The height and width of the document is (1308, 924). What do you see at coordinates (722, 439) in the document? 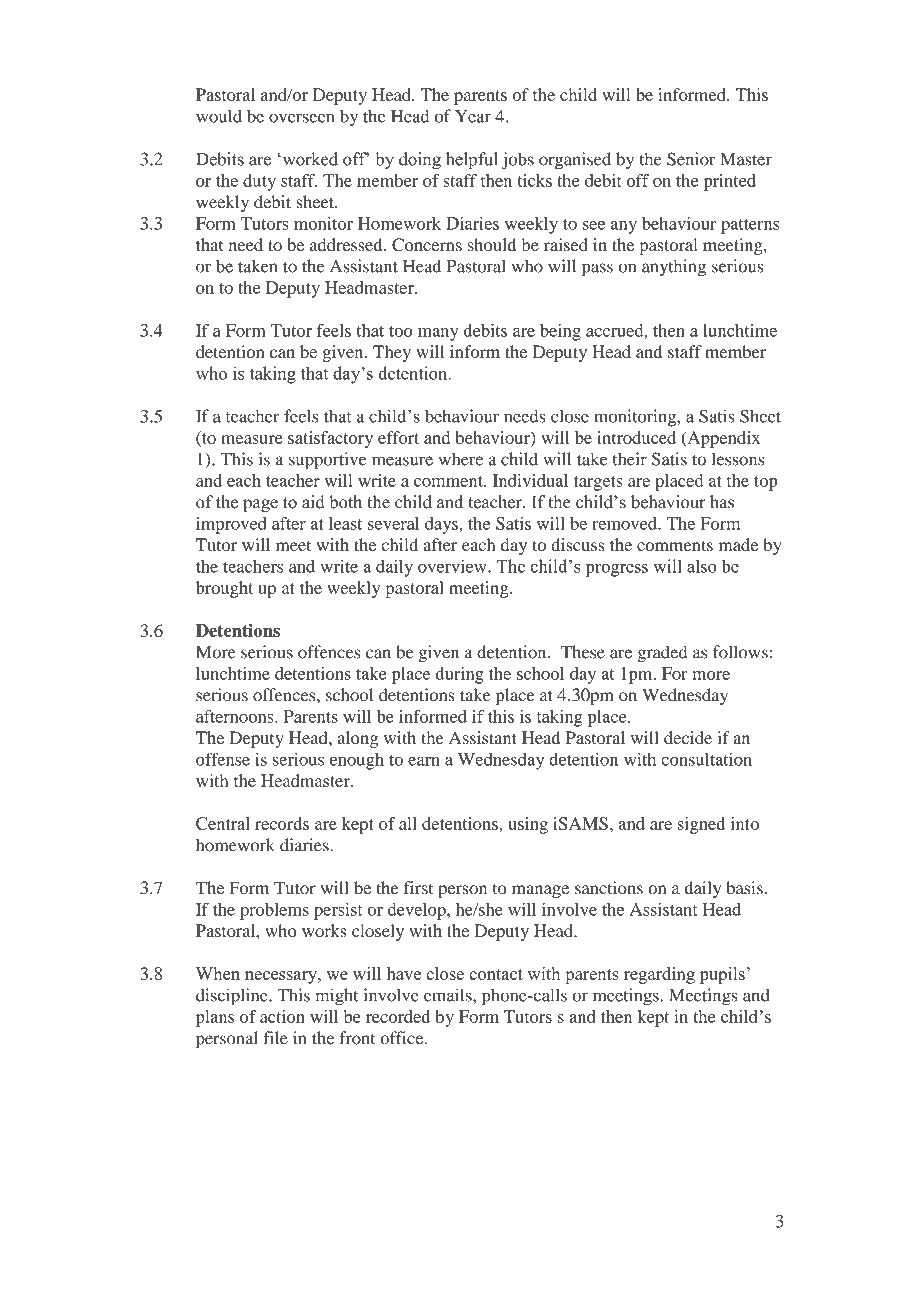
I see `Appendix` at bounding box center [722, 439].
